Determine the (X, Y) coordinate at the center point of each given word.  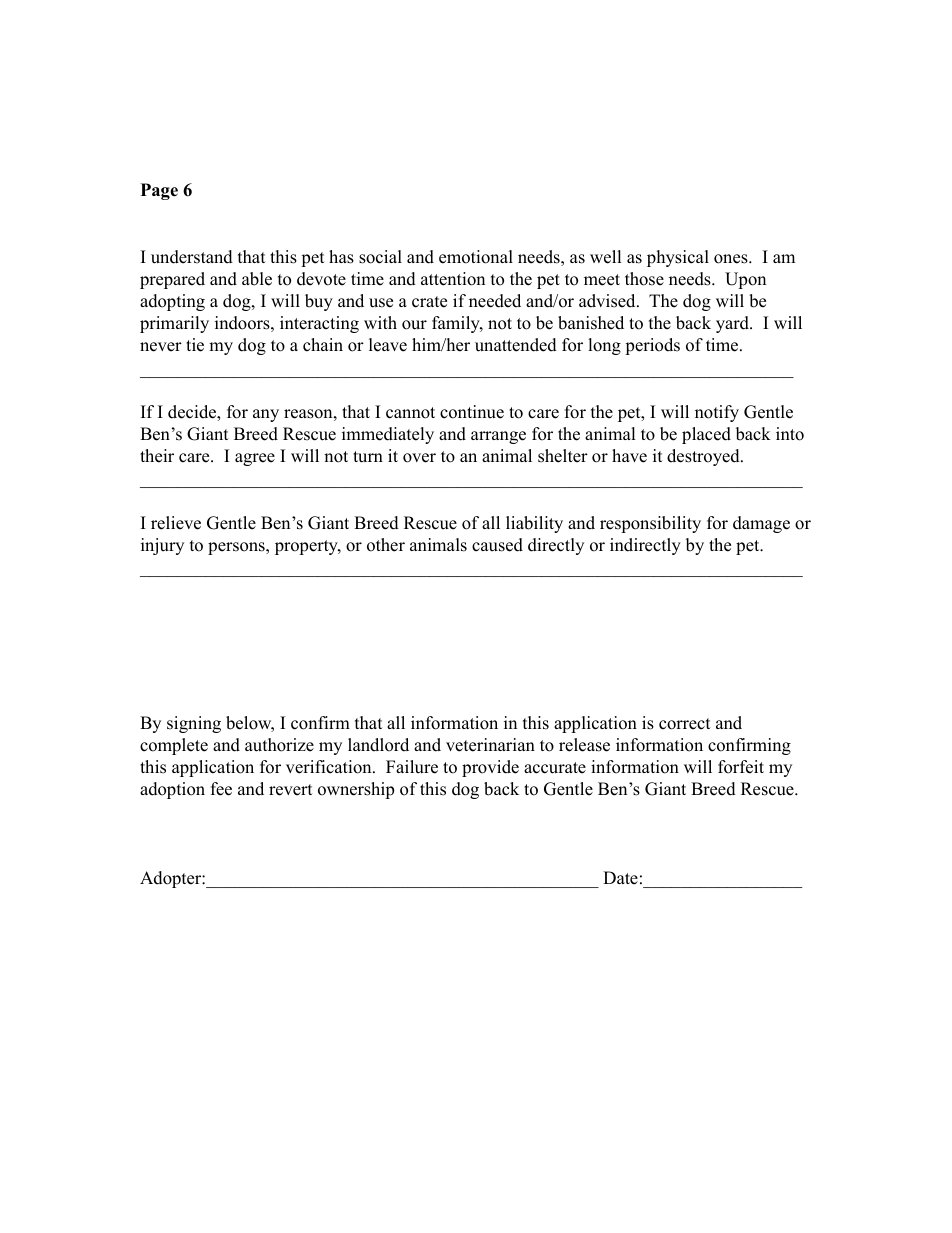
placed (706, 435)
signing (194, 724)
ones (731, 259)
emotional (476, 257)
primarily (174, 324)
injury (162, 546)
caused (497, 545)
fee (221, 789)
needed (495, 301)
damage (761, 524)
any (266, 415)
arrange (498, 437)
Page (159, 191)
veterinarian (490, 745)
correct (685, 724)
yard (733, 324)
